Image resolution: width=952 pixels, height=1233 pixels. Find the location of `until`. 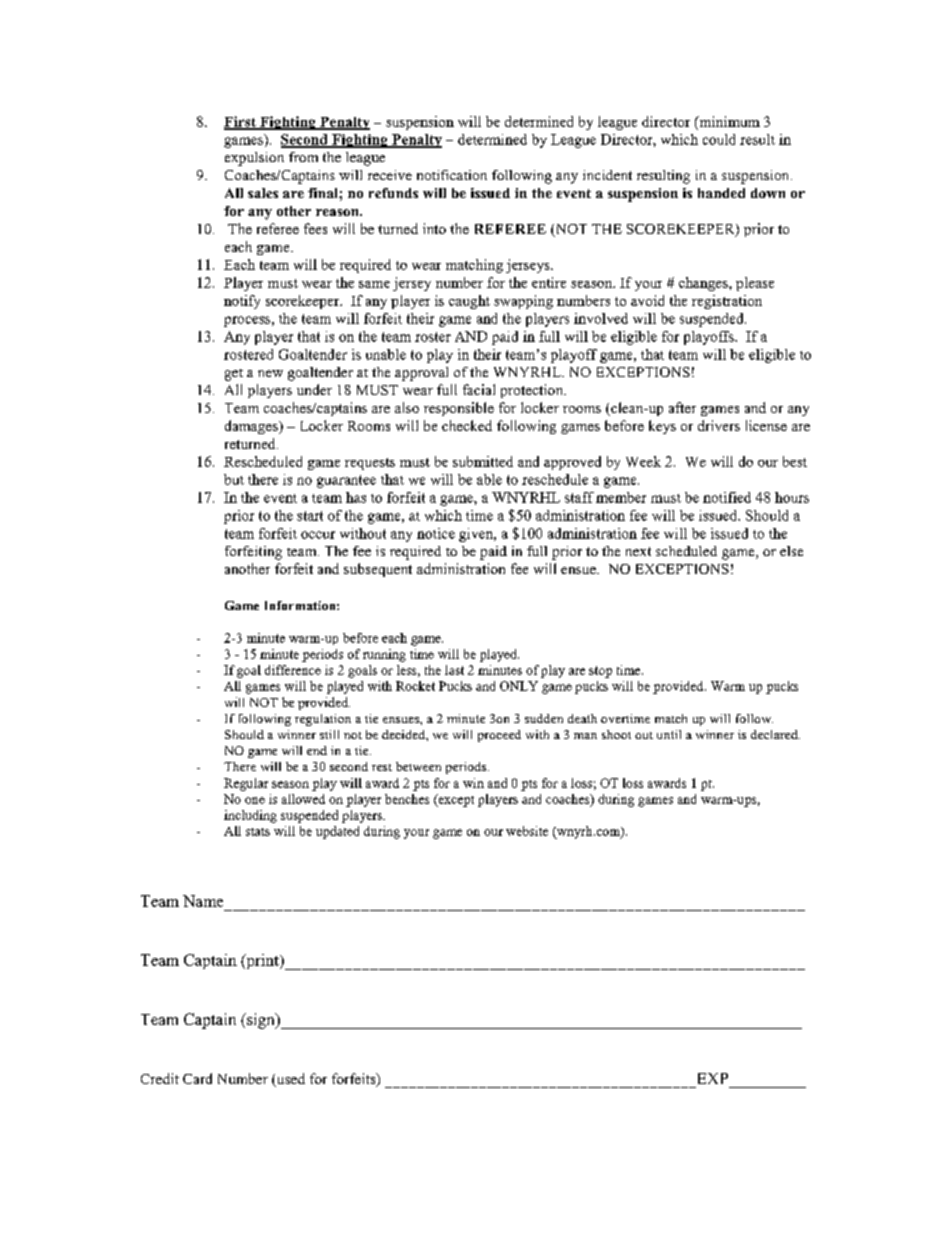

until is located at coordinates (669, 734).
